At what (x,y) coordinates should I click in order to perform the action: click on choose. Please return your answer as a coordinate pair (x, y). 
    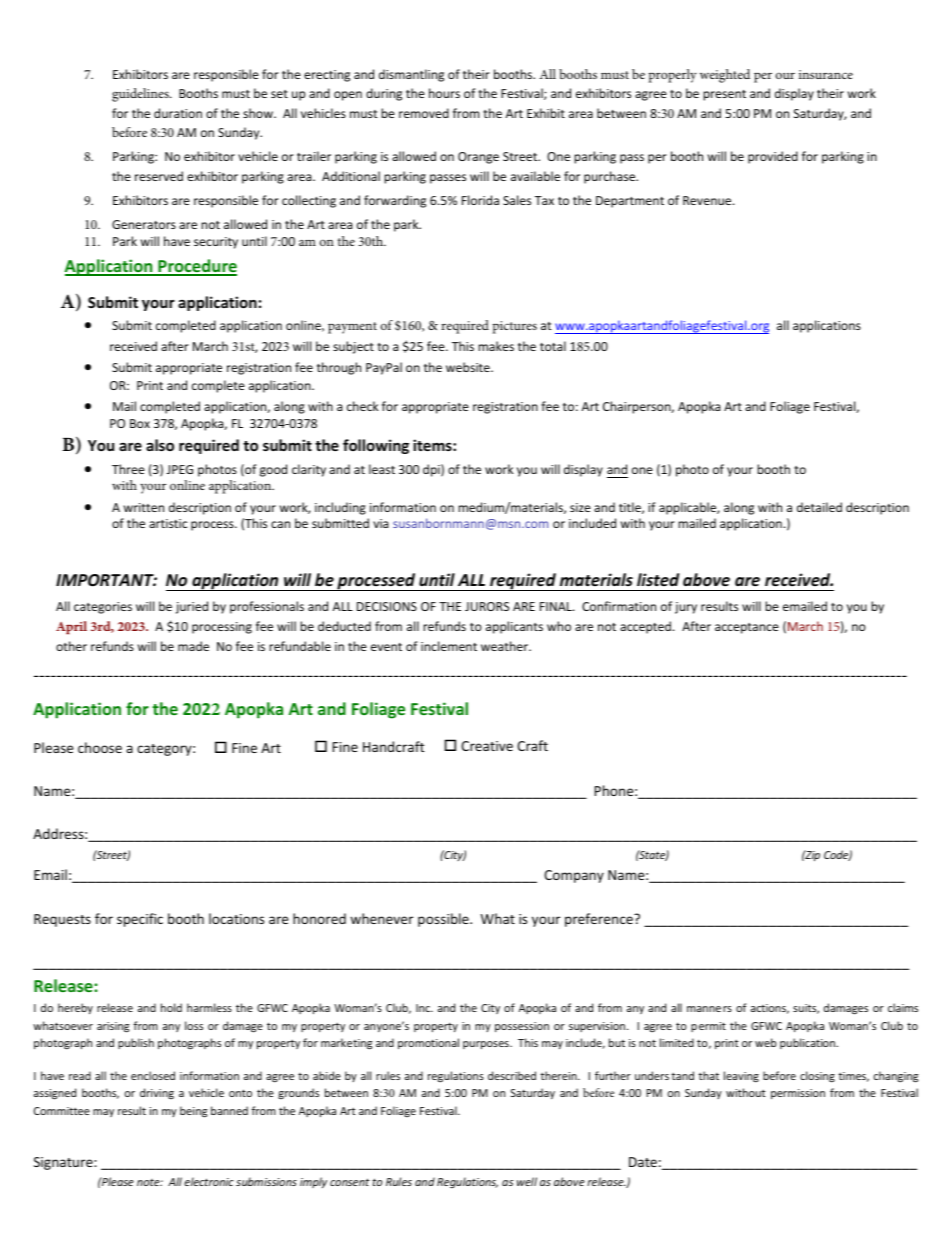
    Looking at the image, I should click on (100, 747).
